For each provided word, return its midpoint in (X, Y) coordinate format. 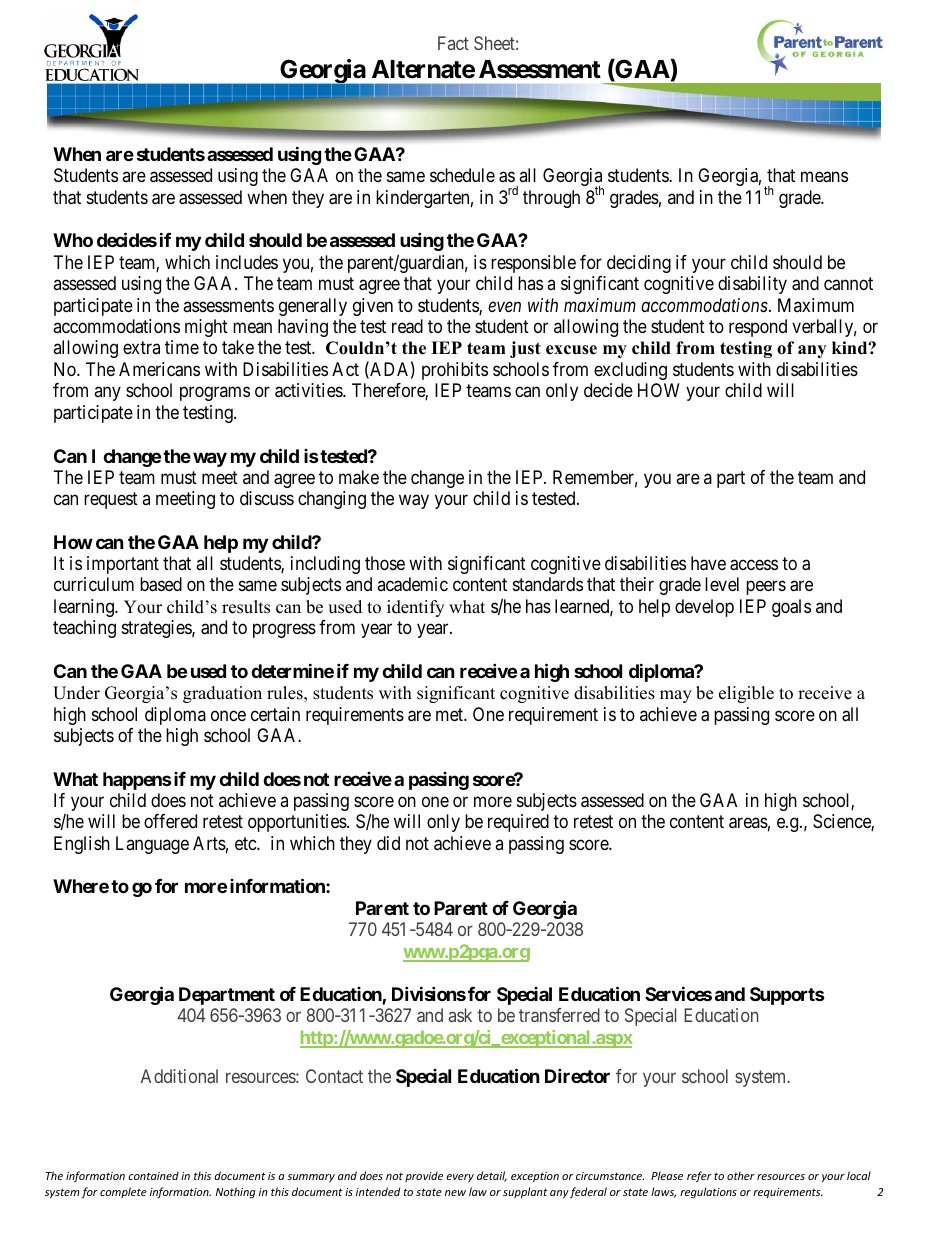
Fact (453, 43)
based (161, 584)
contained (153, 1175)
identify (415, 608)
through (551, 199)
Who (73, 240)
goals (791, 608)
